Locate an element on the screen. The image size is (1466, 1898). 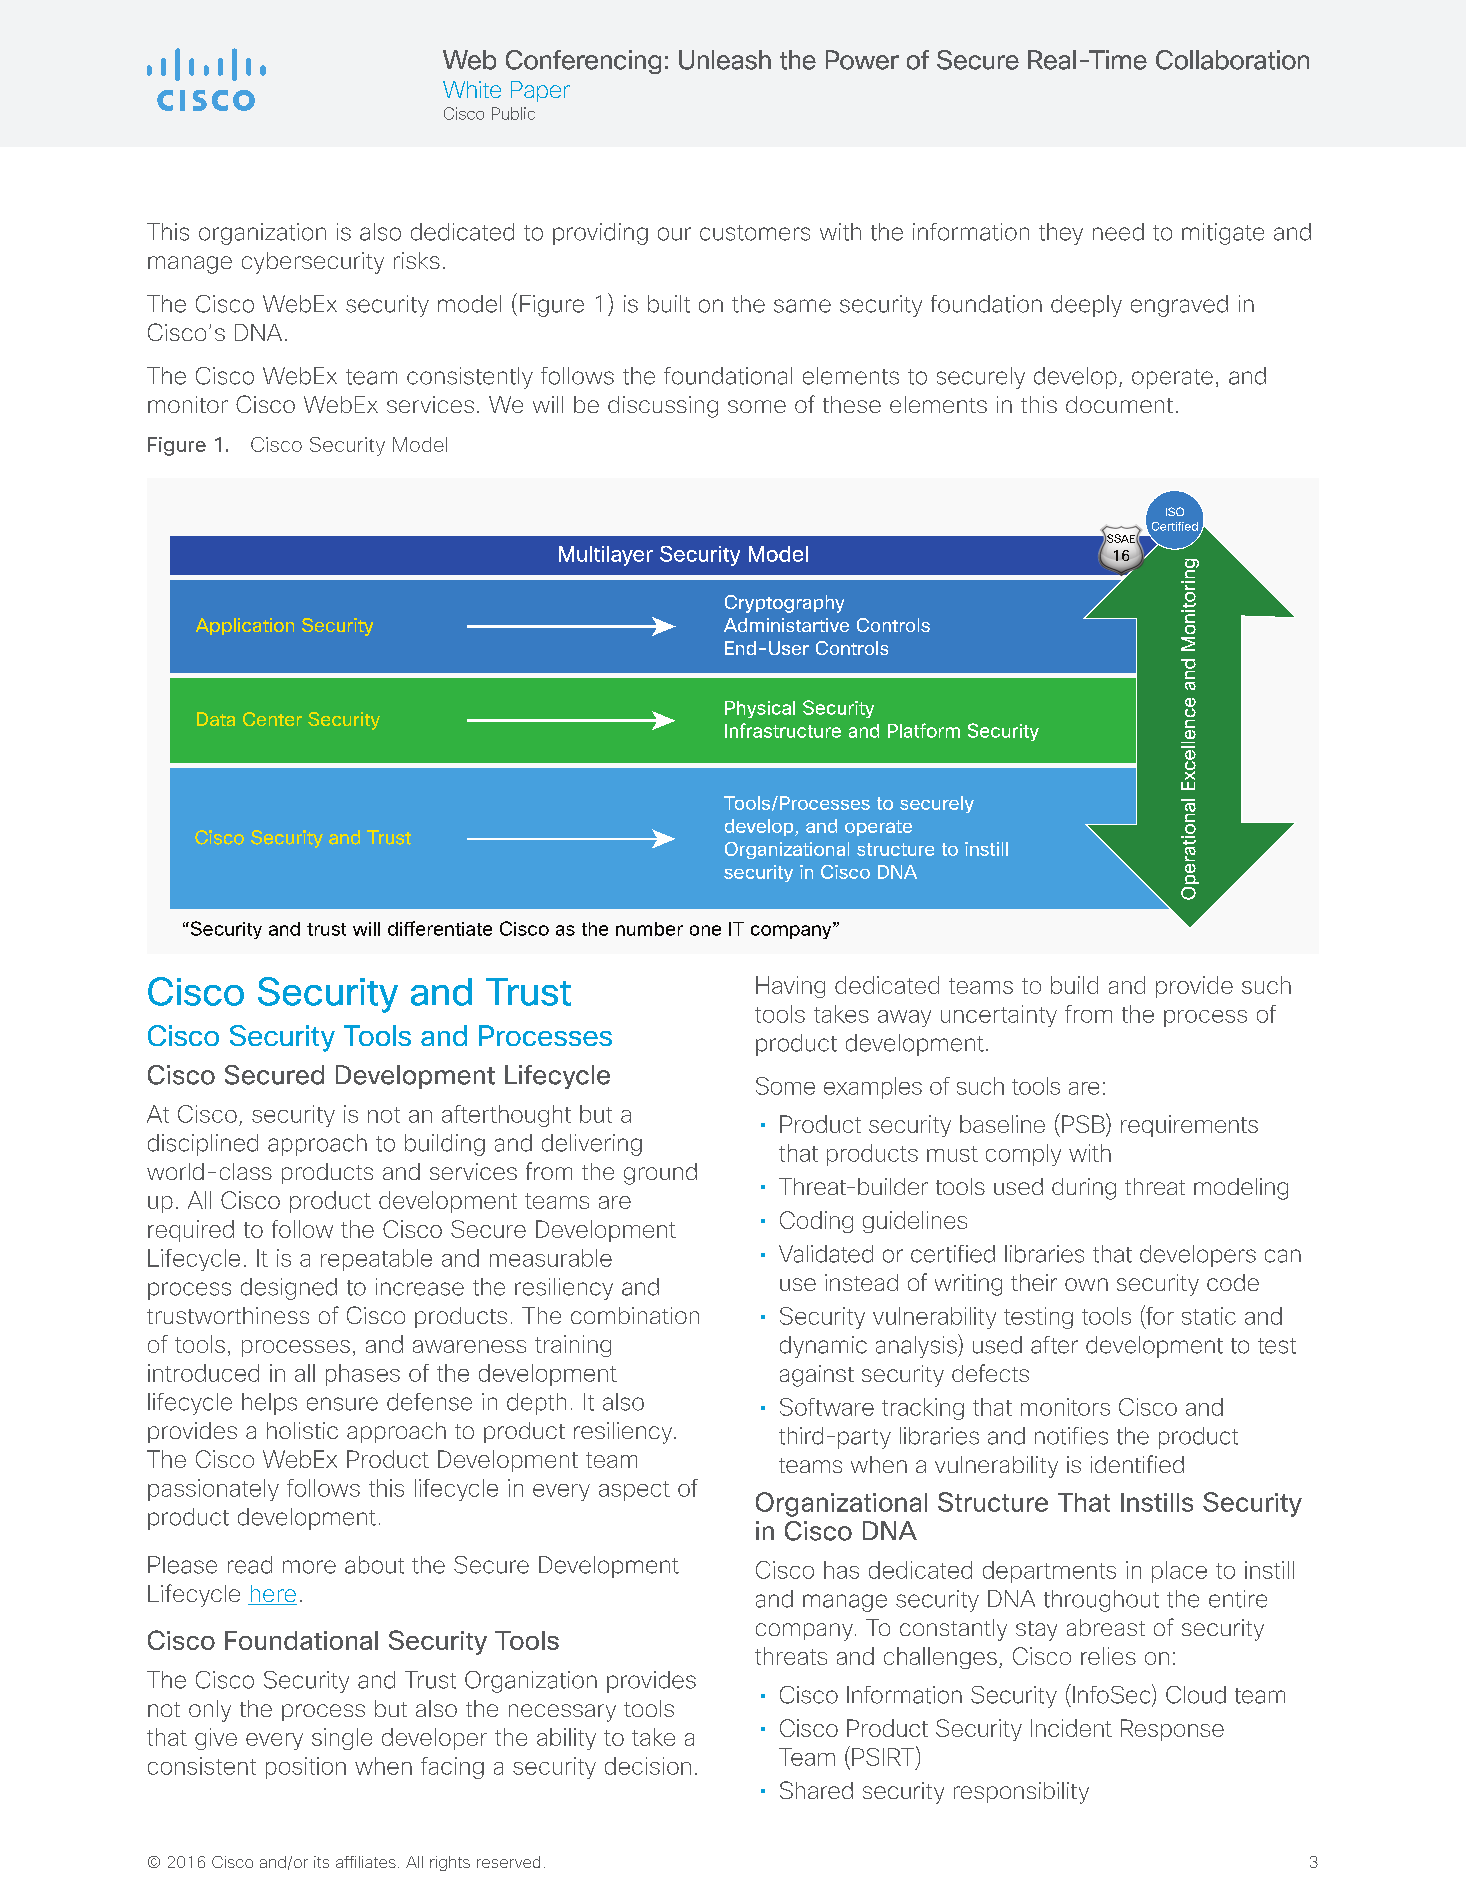
disciplined is located at coordinates (203, 1145).
